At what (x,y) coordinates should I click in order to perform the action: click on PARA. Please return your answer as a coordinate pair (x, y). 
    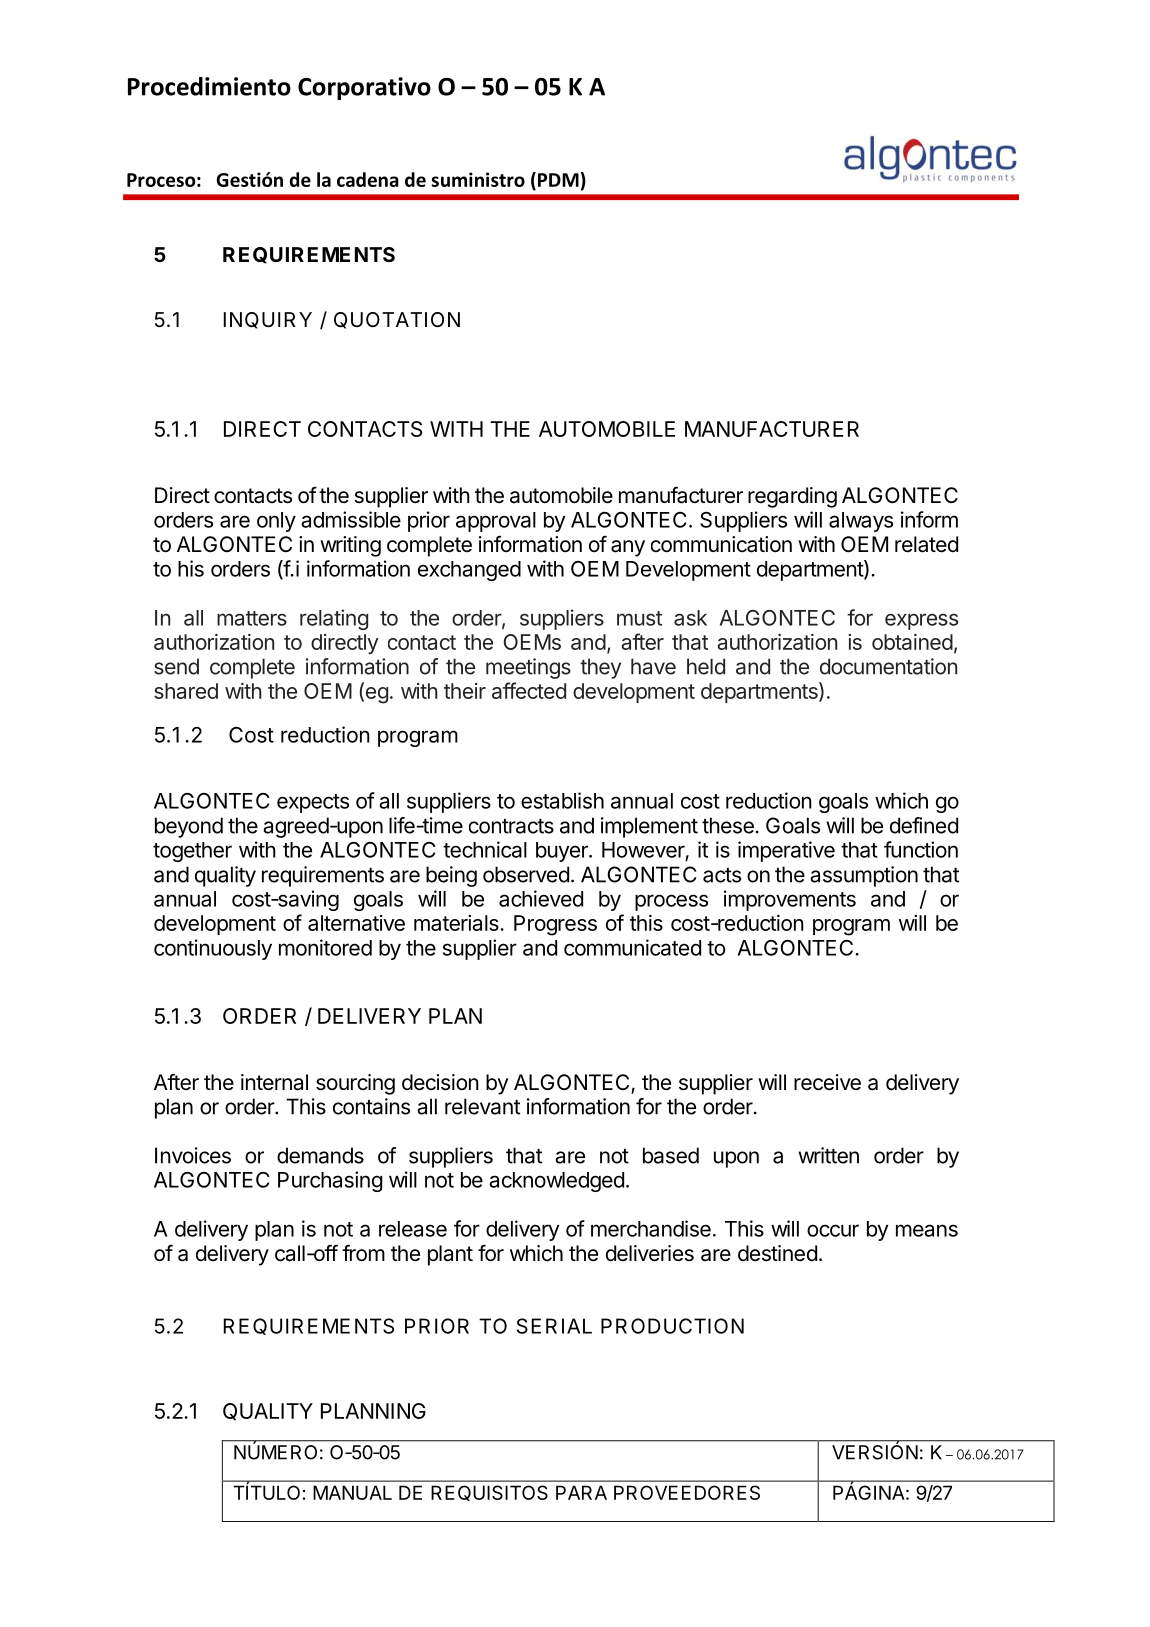
    Looking at the image, I should click on (581, 1492).
